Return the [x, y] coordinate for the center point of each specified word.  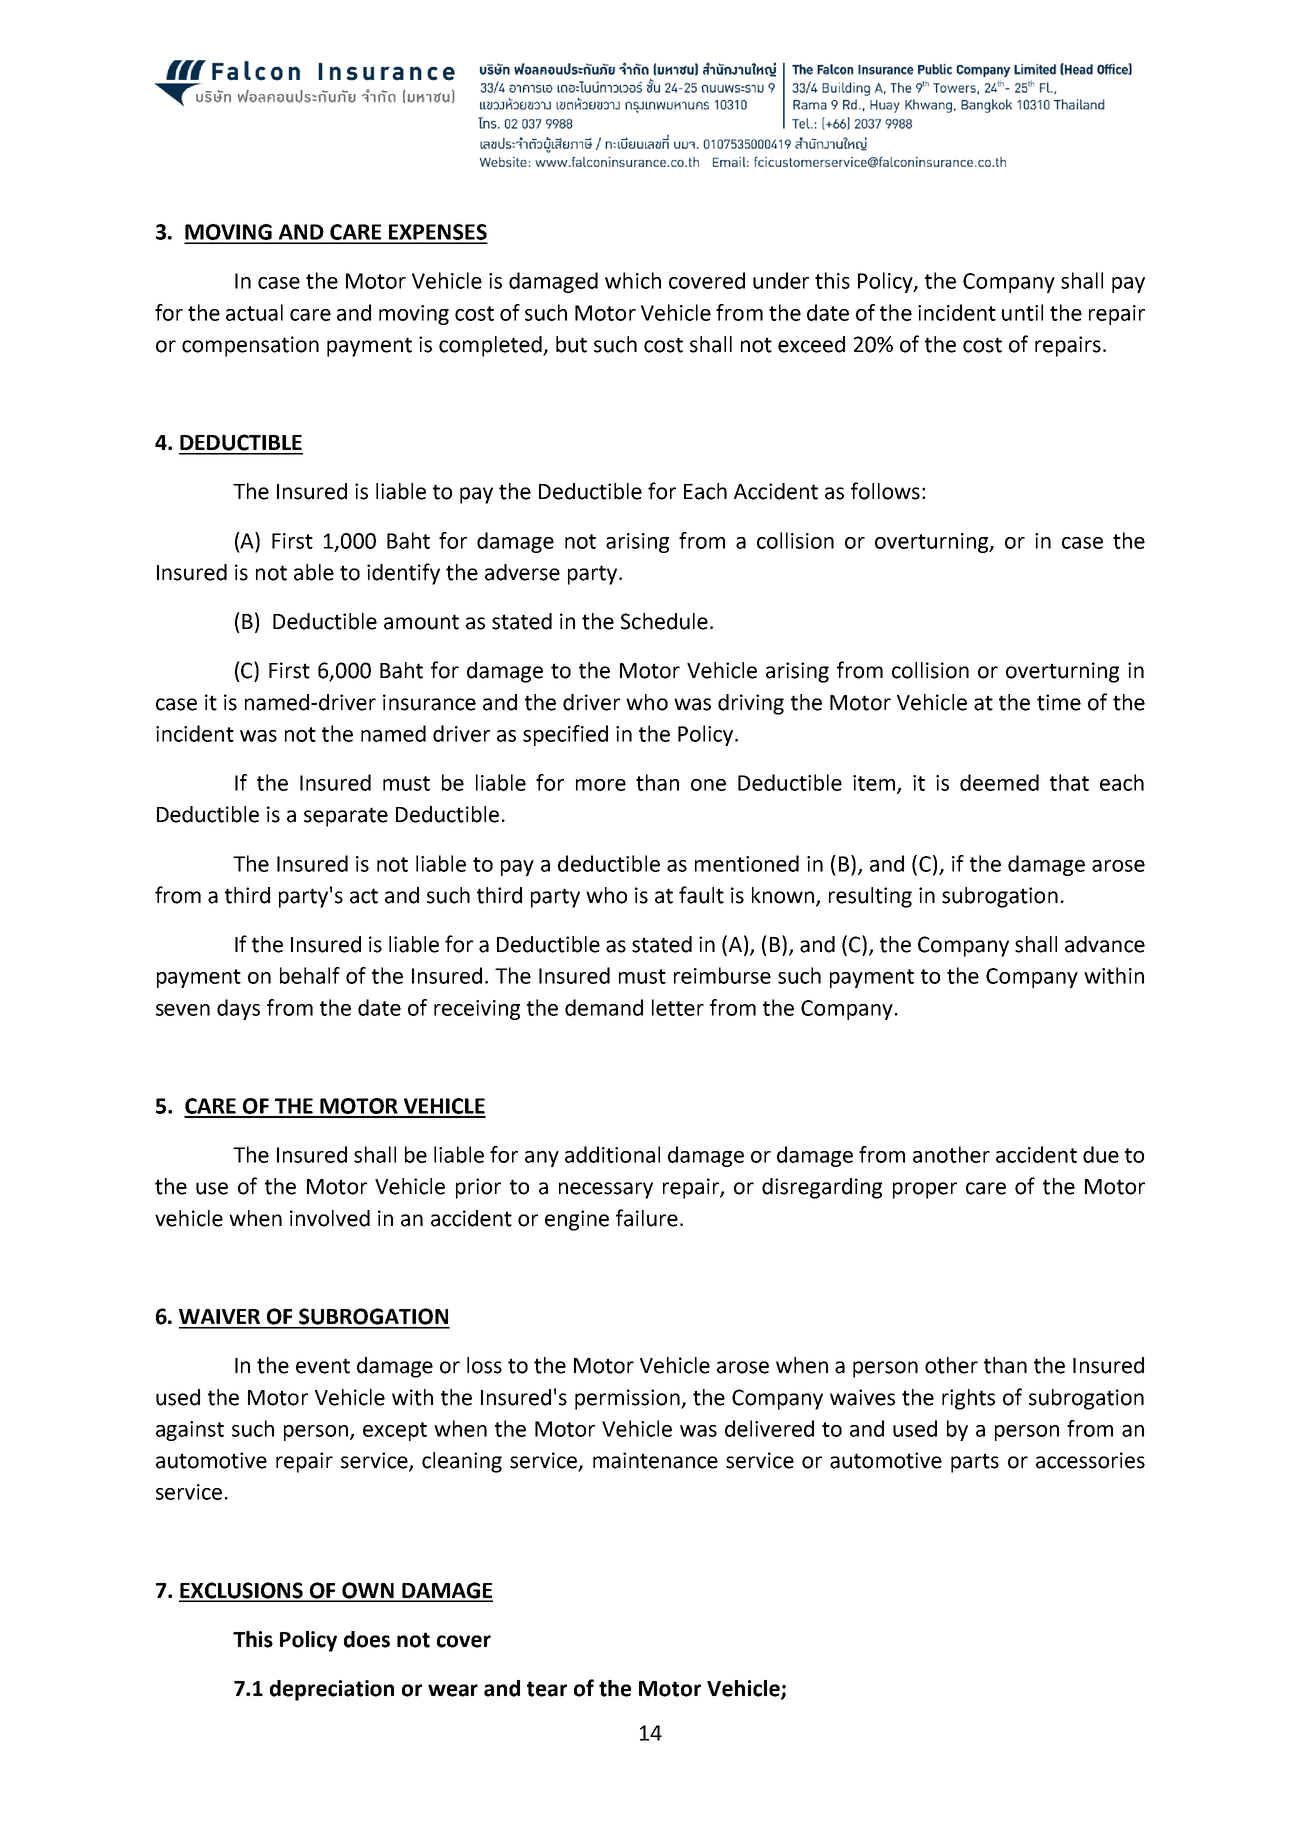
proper [925, 1190]
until [1022, 312]
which [633, 280]
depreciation [332, 1690]
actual [254, 312]
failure [647, 1218]
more [601, 785]
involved [330, 1218]
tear [547, 1689]
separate [346, 817]
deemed [999, 782]
